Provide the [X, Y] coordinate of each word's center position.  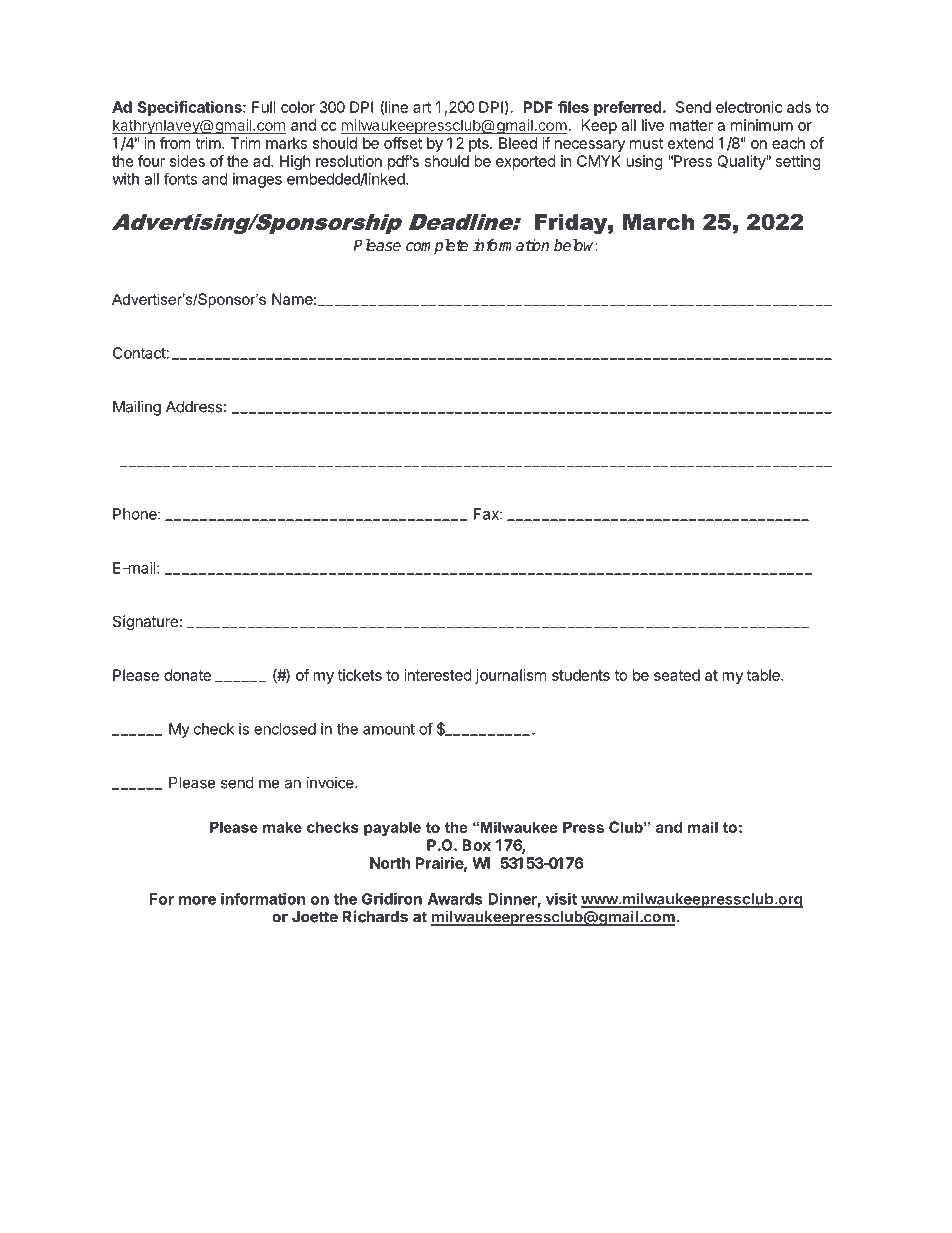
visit [561, 899]
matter [691, 125]
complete [437, 247]
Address [194, 407]
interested [438, 675]
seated [677, 675]
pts [480, 145]
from [175, 143]
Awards [455, 899]
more [197, 900]
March [658, 222]
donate [187, 675]
